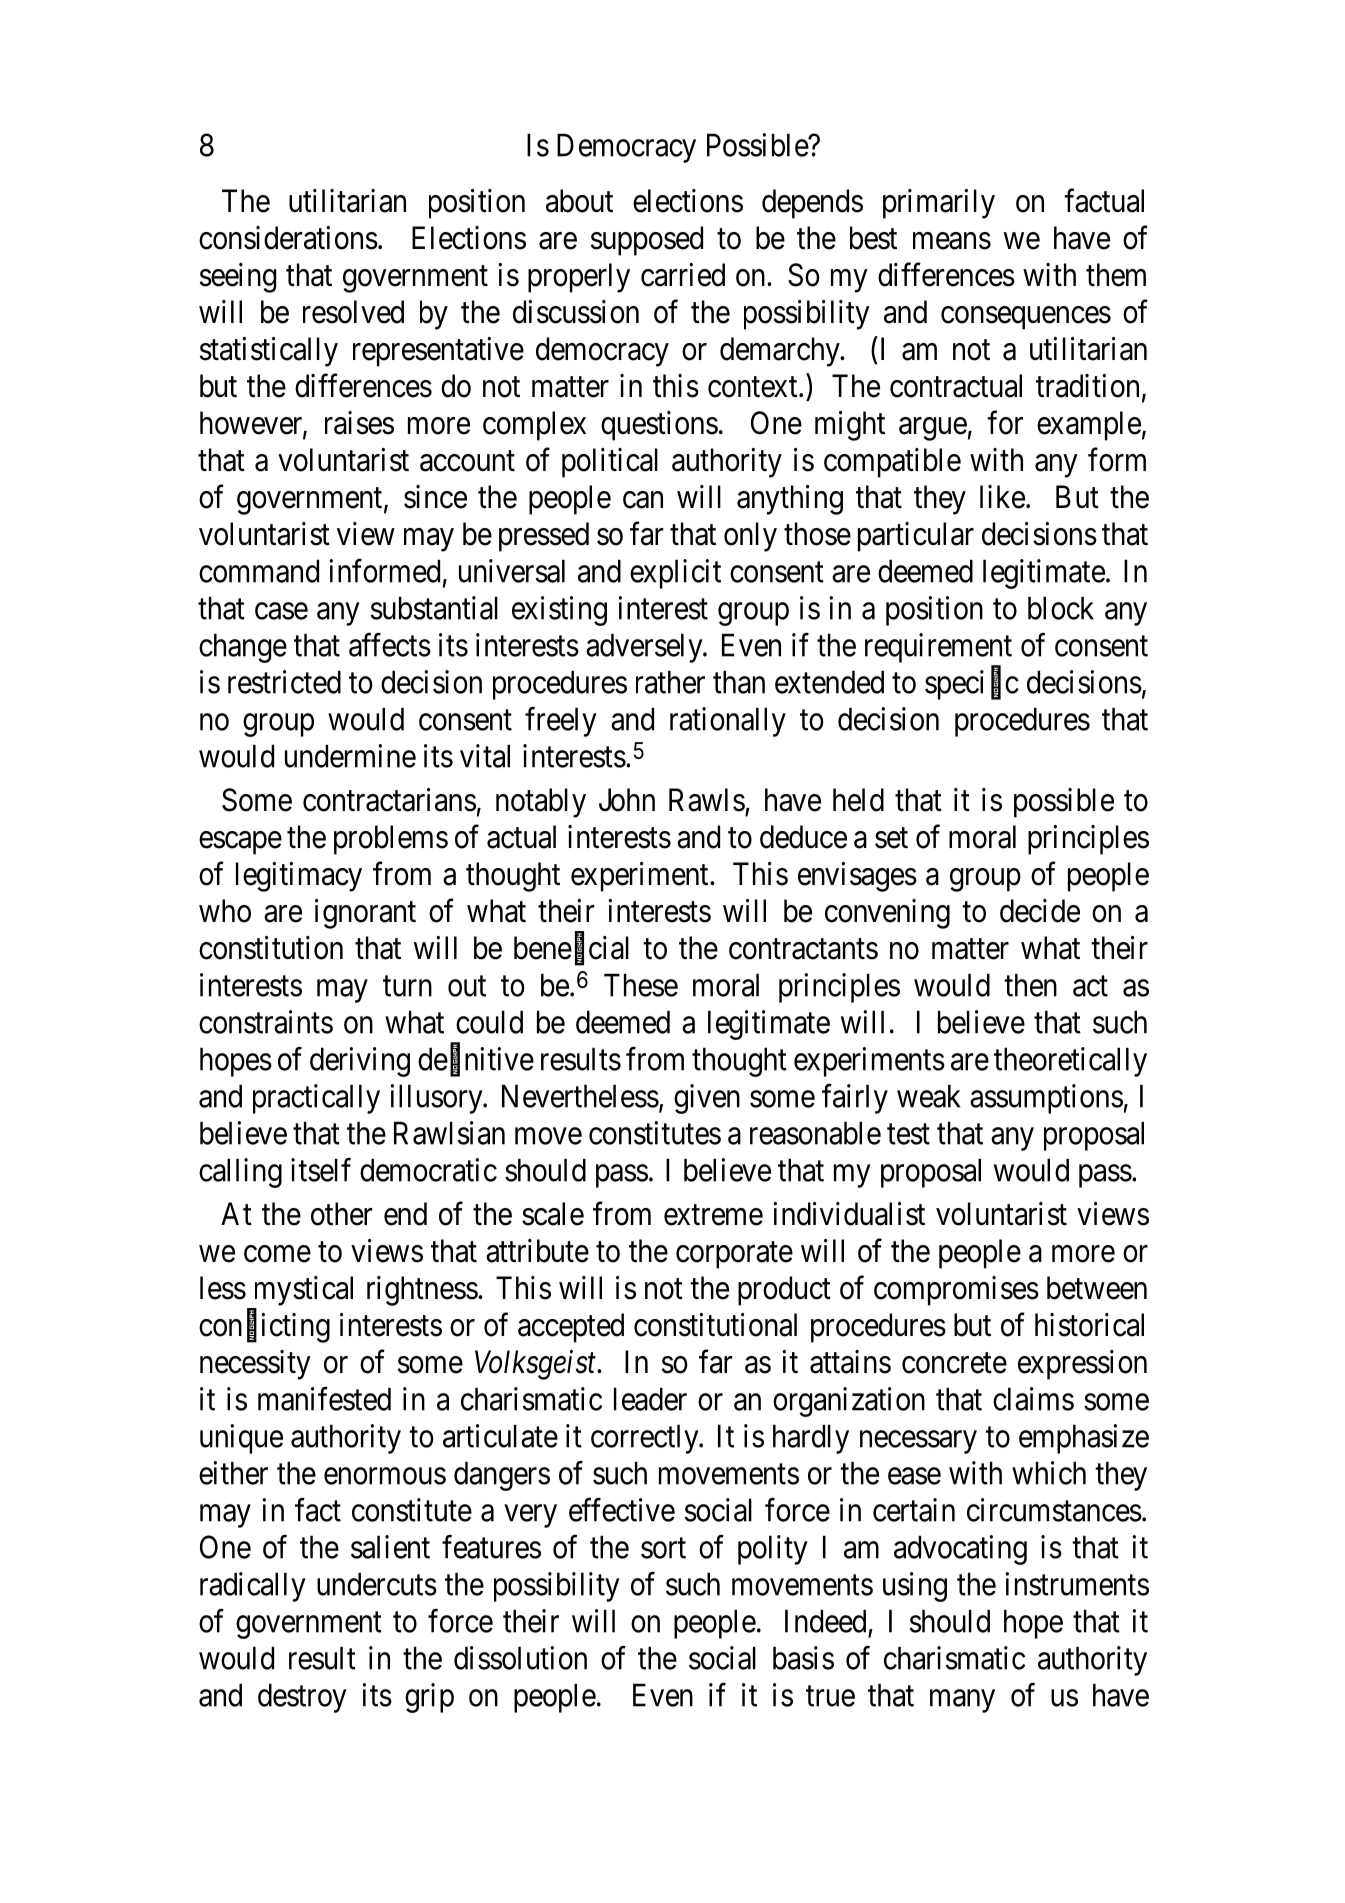  Describe the element at coordinates (288, 238) in the screenshot. I see `considerations` at that location.
